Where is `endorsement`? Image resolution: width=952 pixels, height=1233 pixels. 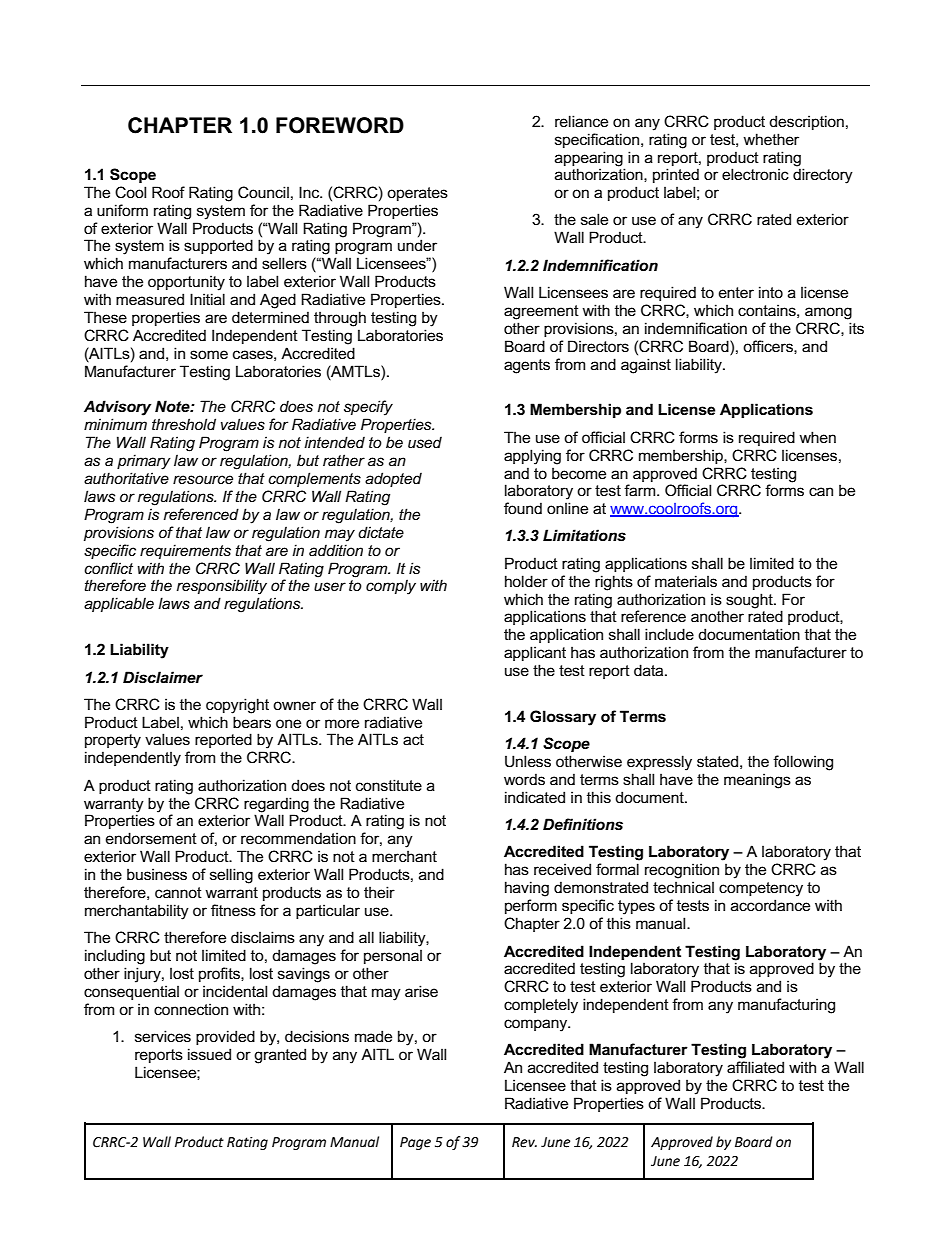 endorsement is located at coordinates (151, 838).
